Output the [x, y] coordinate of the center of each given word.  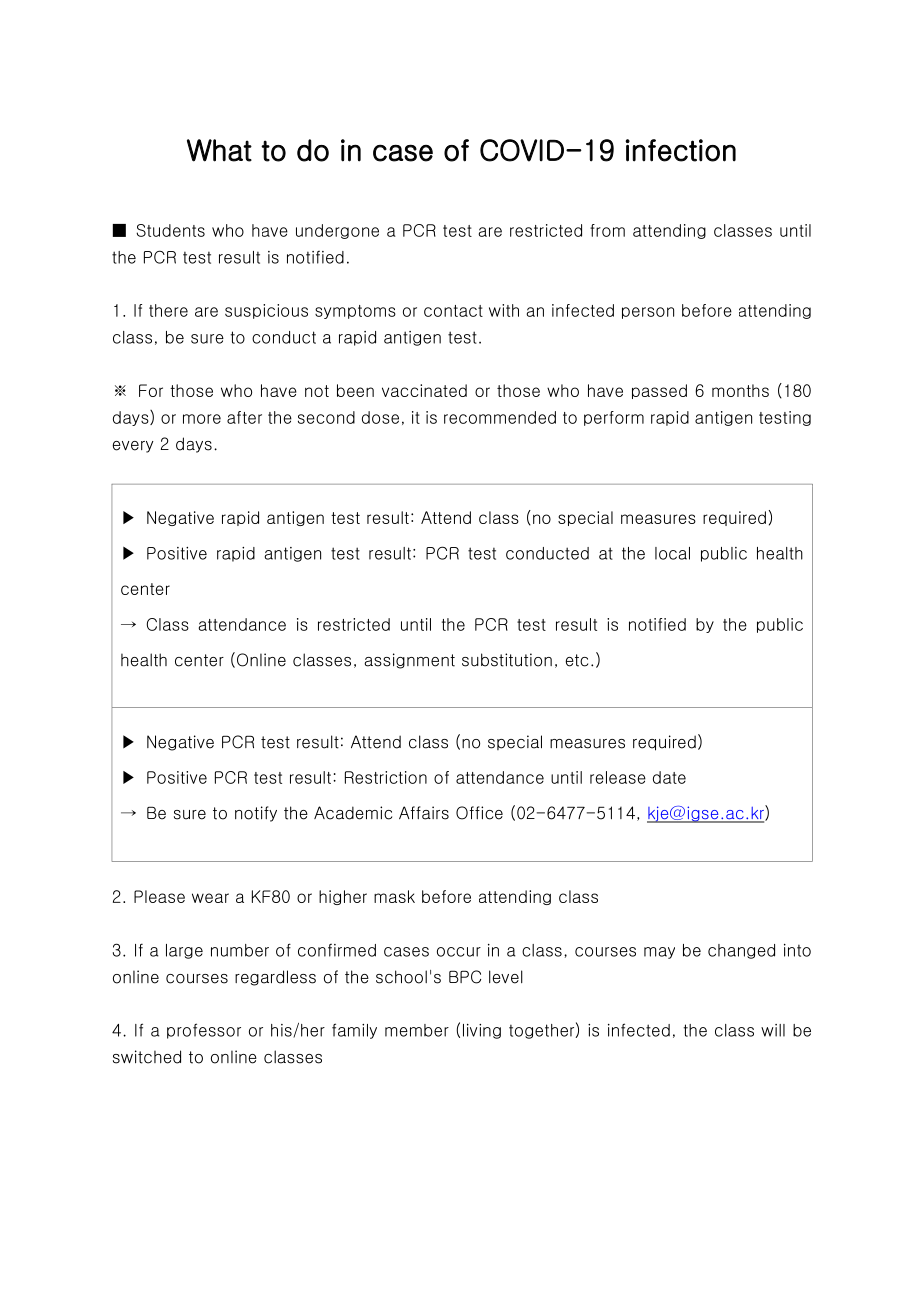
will [773, 1030]
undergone [337, 231]
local [672, 553]
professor [204, 1031]
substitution [507, 660]
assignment [409, 661]
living [482, 1031]
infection [680, 150]
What [219, 150]
